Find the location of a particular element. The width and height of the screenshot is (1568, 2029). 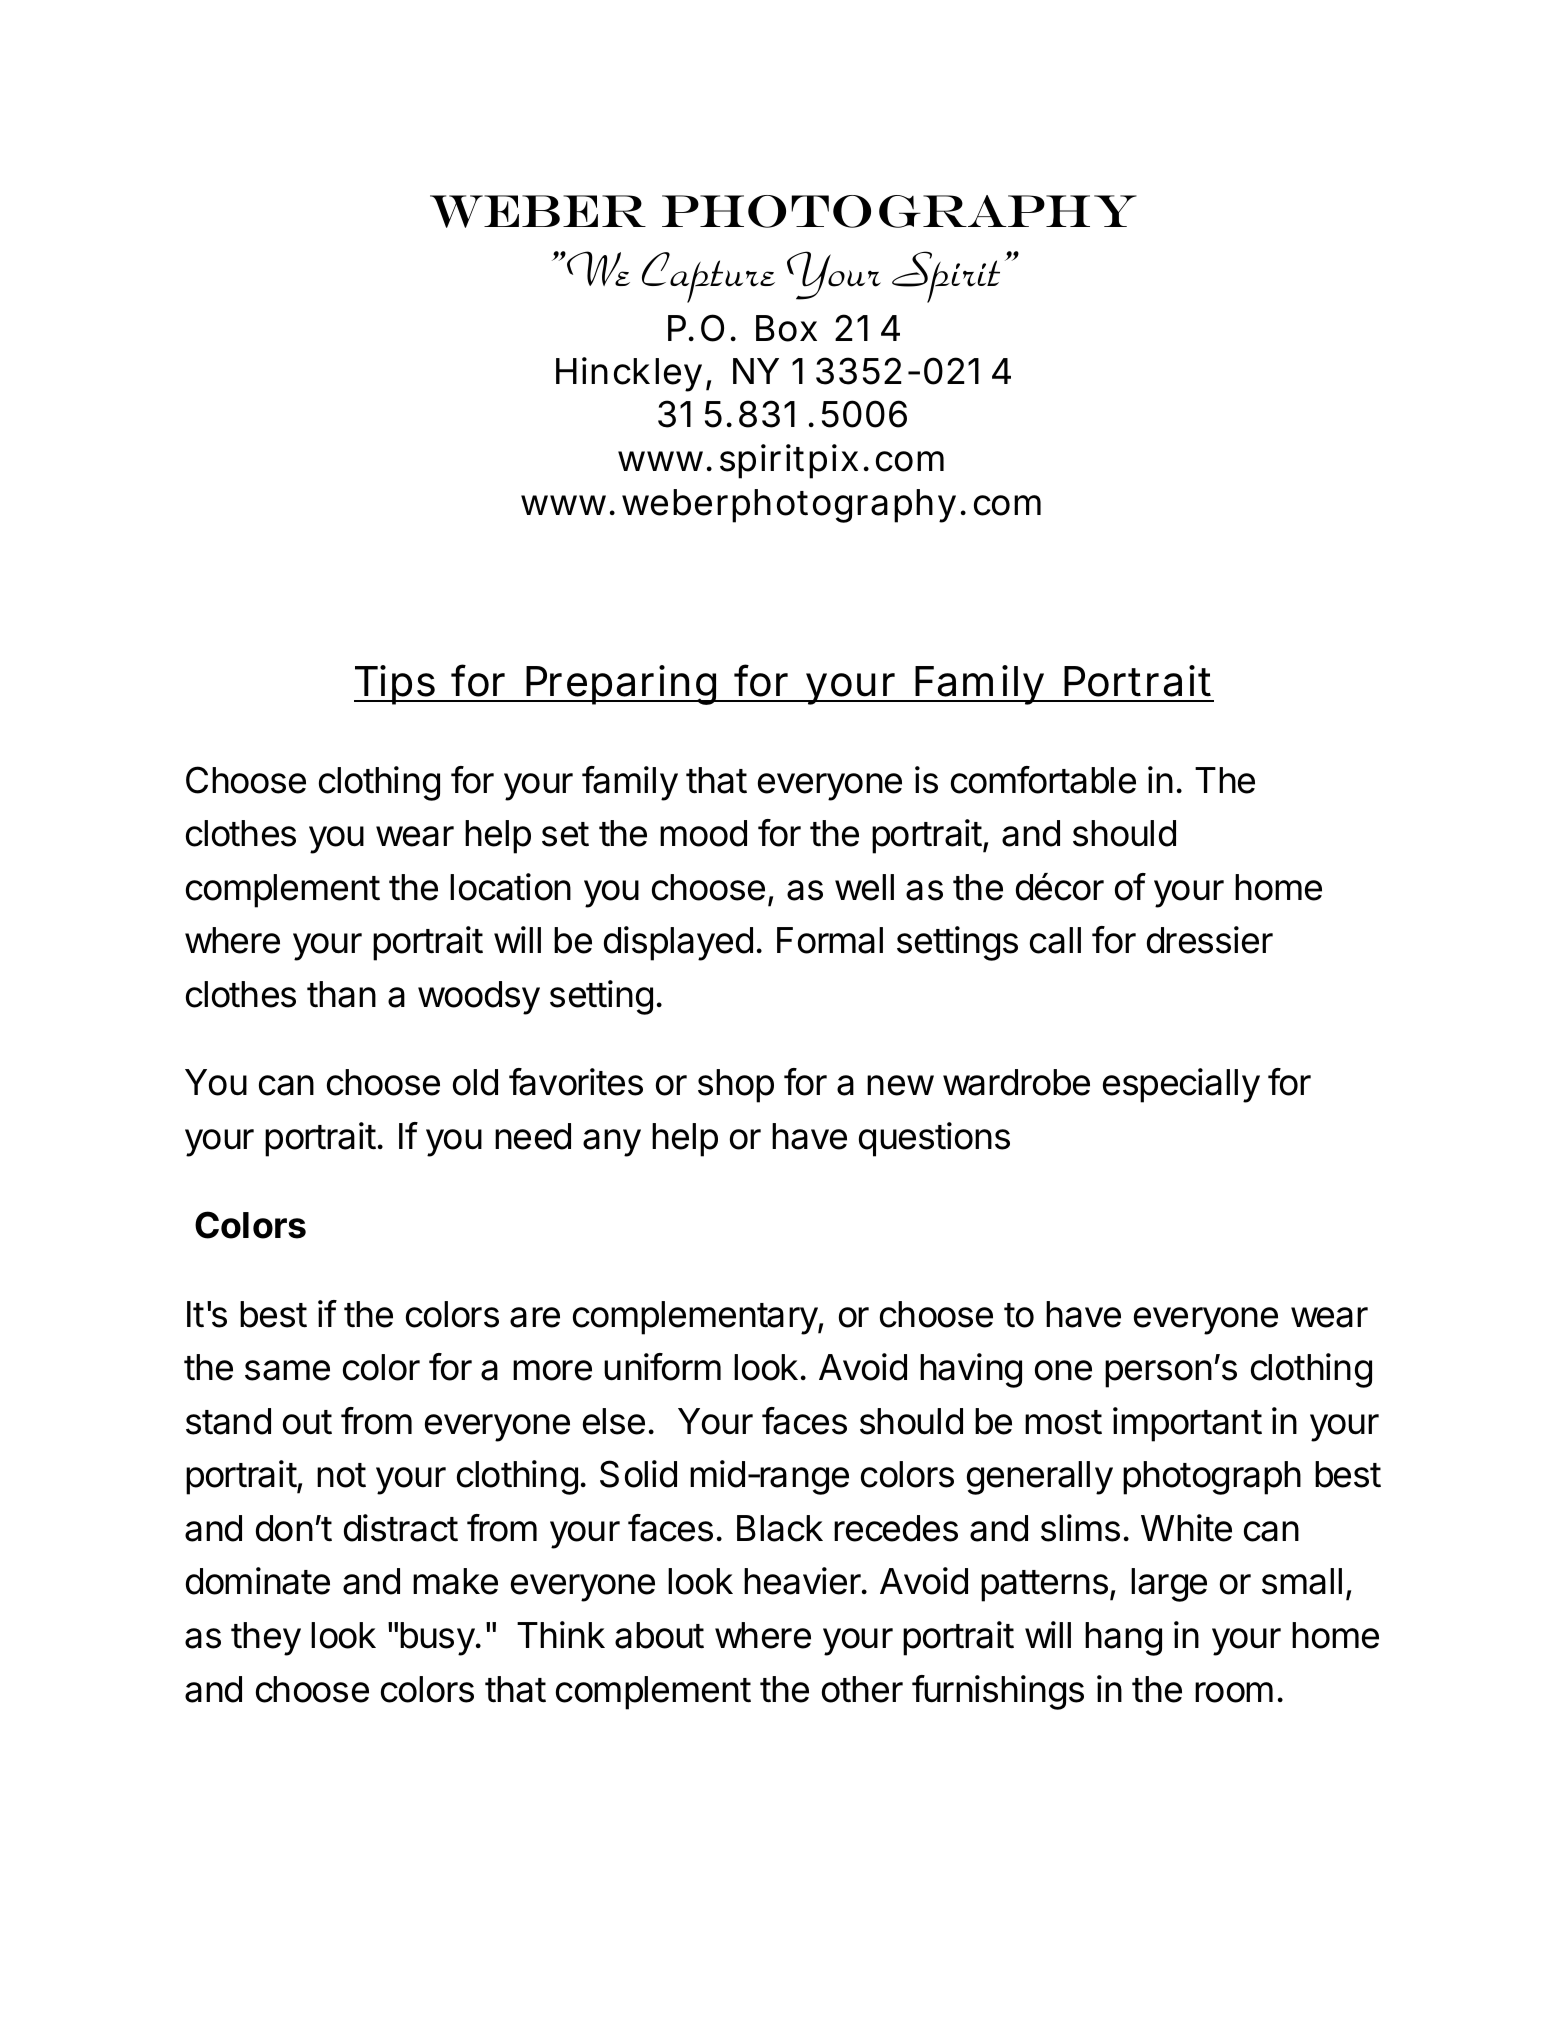

Capture is located at coordinates (708, 277).
